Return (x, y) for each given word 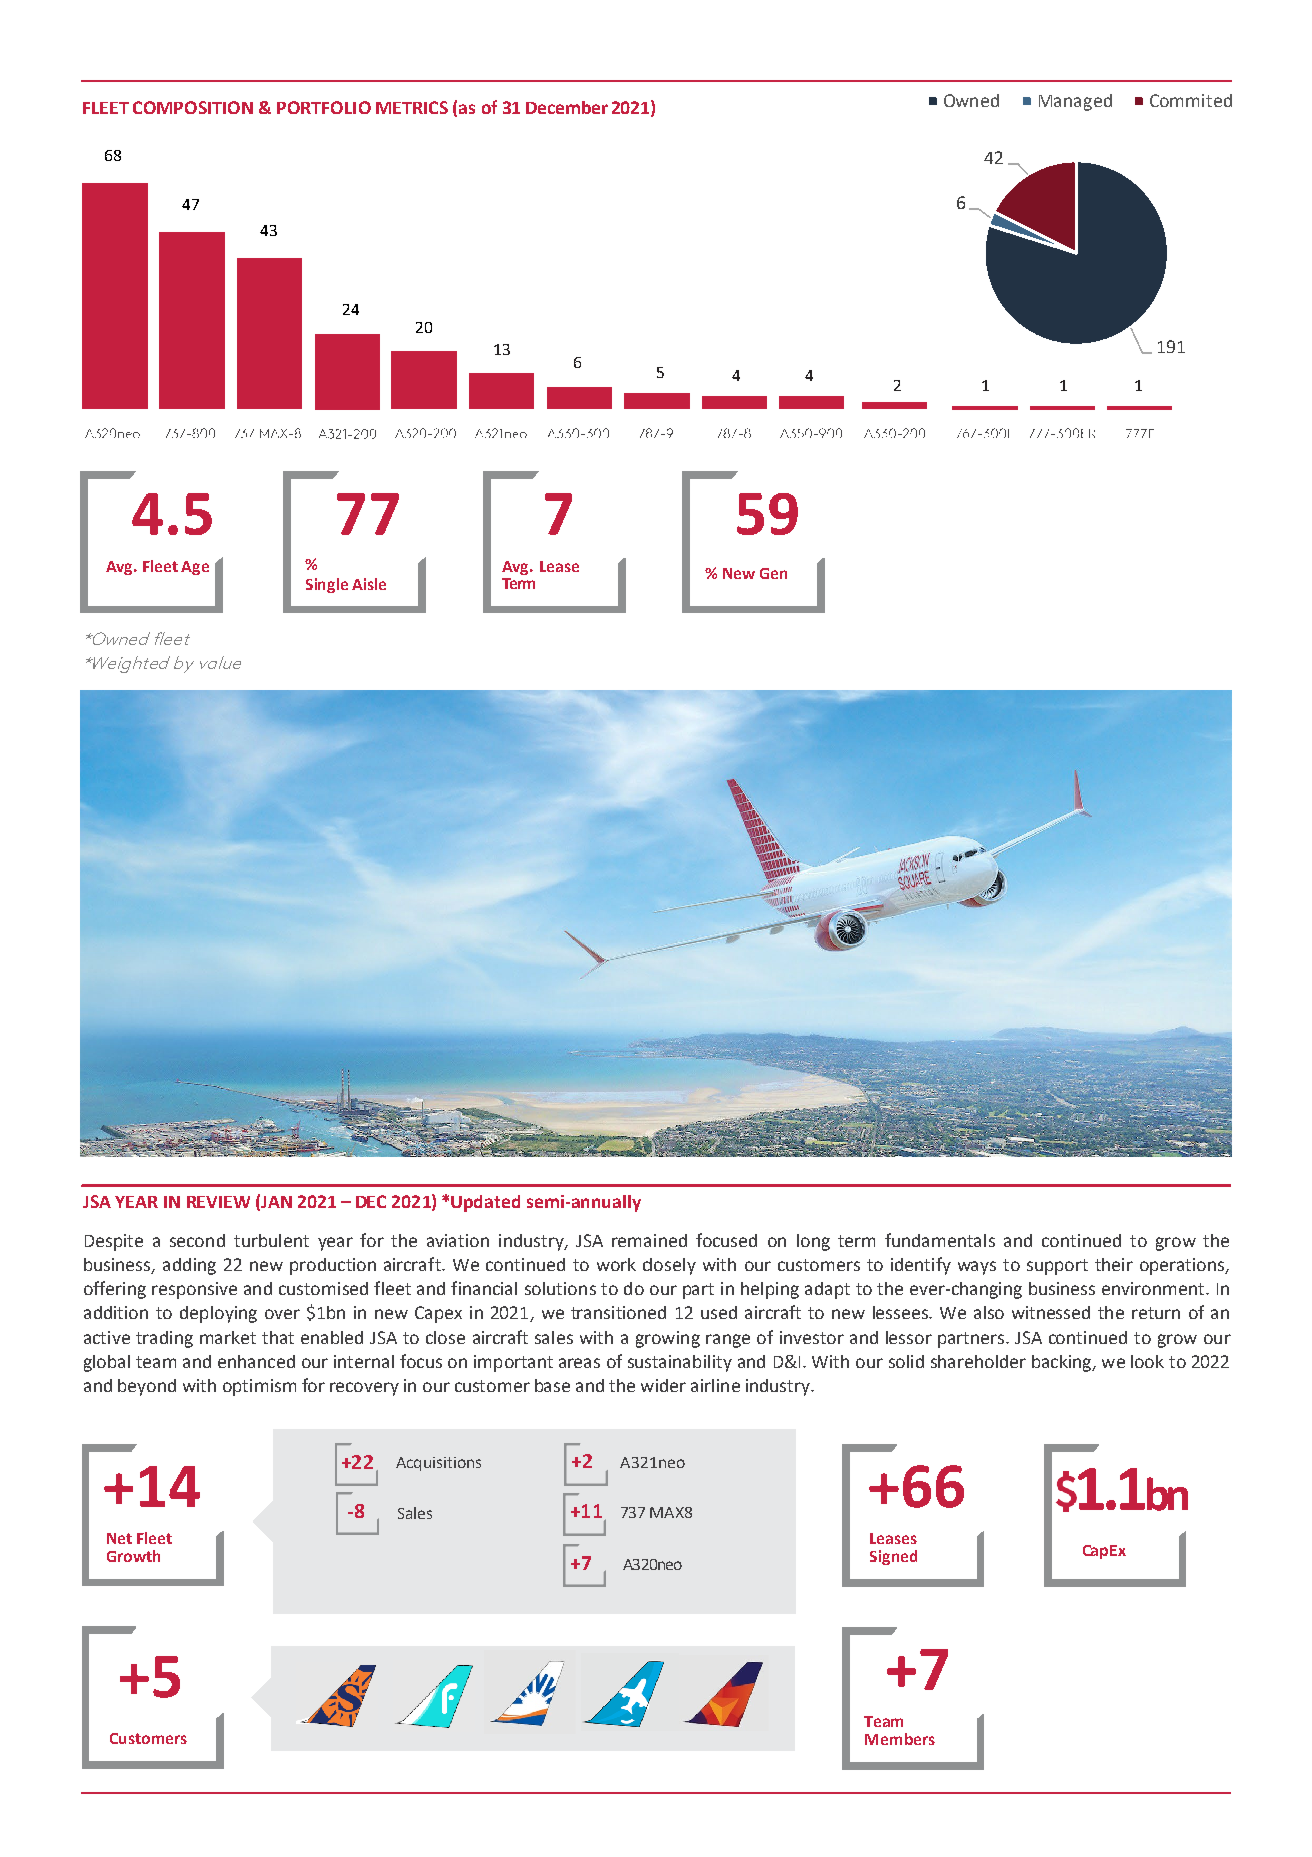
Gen (773, 573)
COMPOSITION (193, 107)
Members (900, 1739)
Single (327, 585)
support (1057, 1267)
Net (119, 1538)
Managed (1075, 102)
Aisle (369, 584)
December (567, 107)
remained (649, 1240)
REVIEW (218, 1202)
